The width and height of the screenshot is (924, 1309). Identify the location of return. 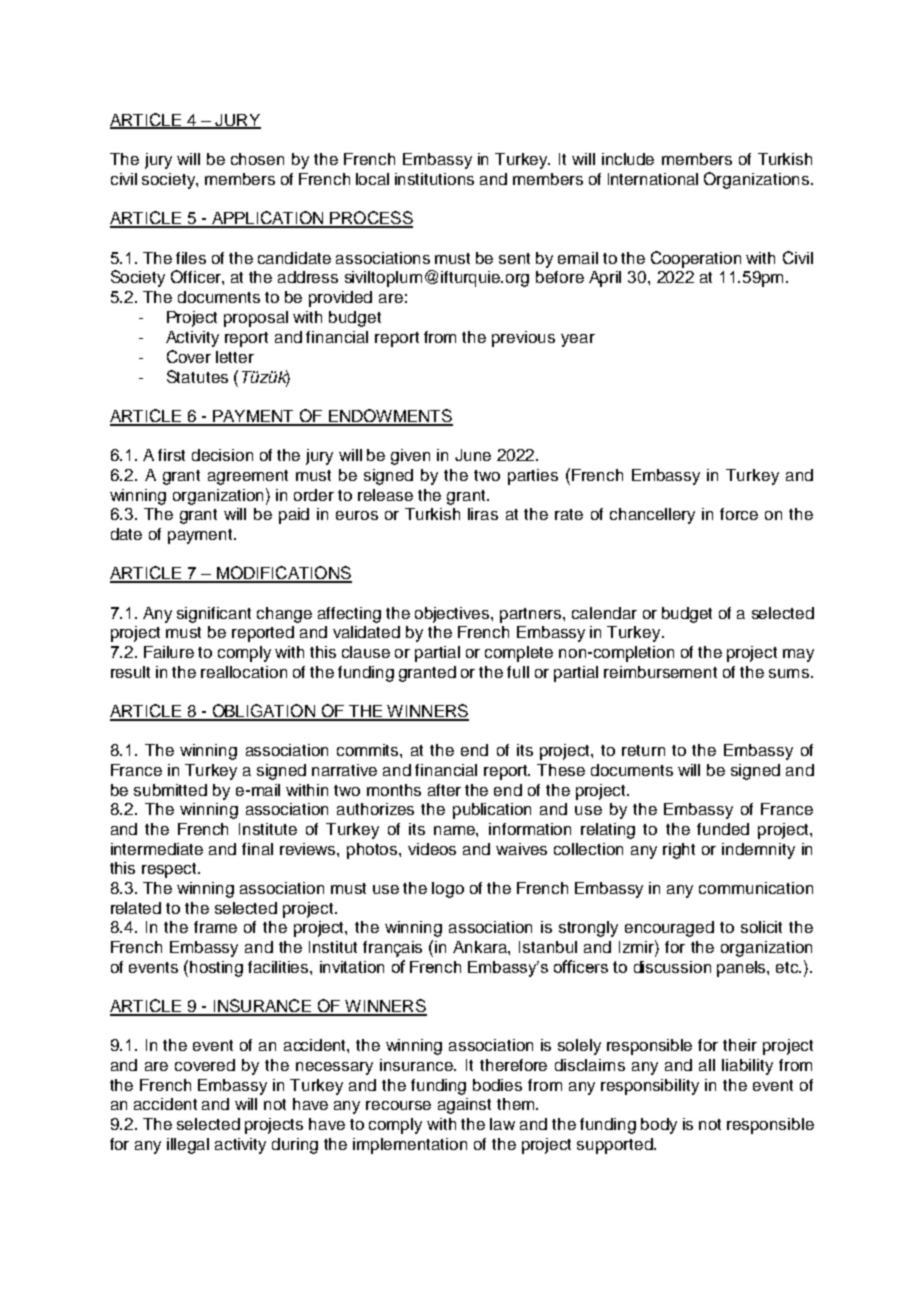
(643, 750).
